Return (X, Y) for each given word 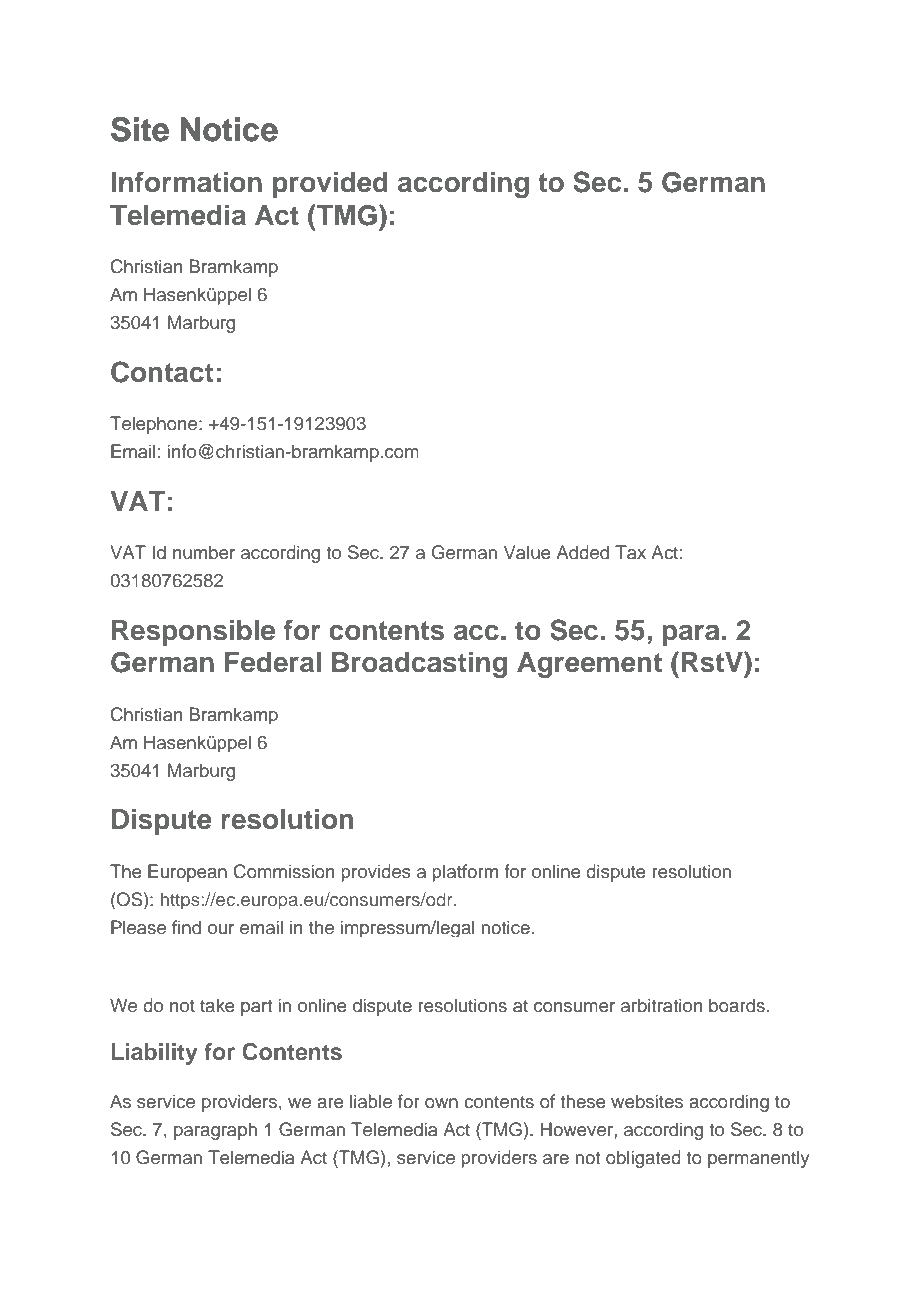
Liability (154, 1054)
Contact (162, 372)
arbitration (661, 1005)
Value (527, 552)
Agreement (589, 665)
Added (582, 552)
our (221, 929)
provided (330, 184)
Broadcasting (419, 664)
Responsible (193, 632)
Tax (630, 552)
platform (465, 873)
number (204, 552)
